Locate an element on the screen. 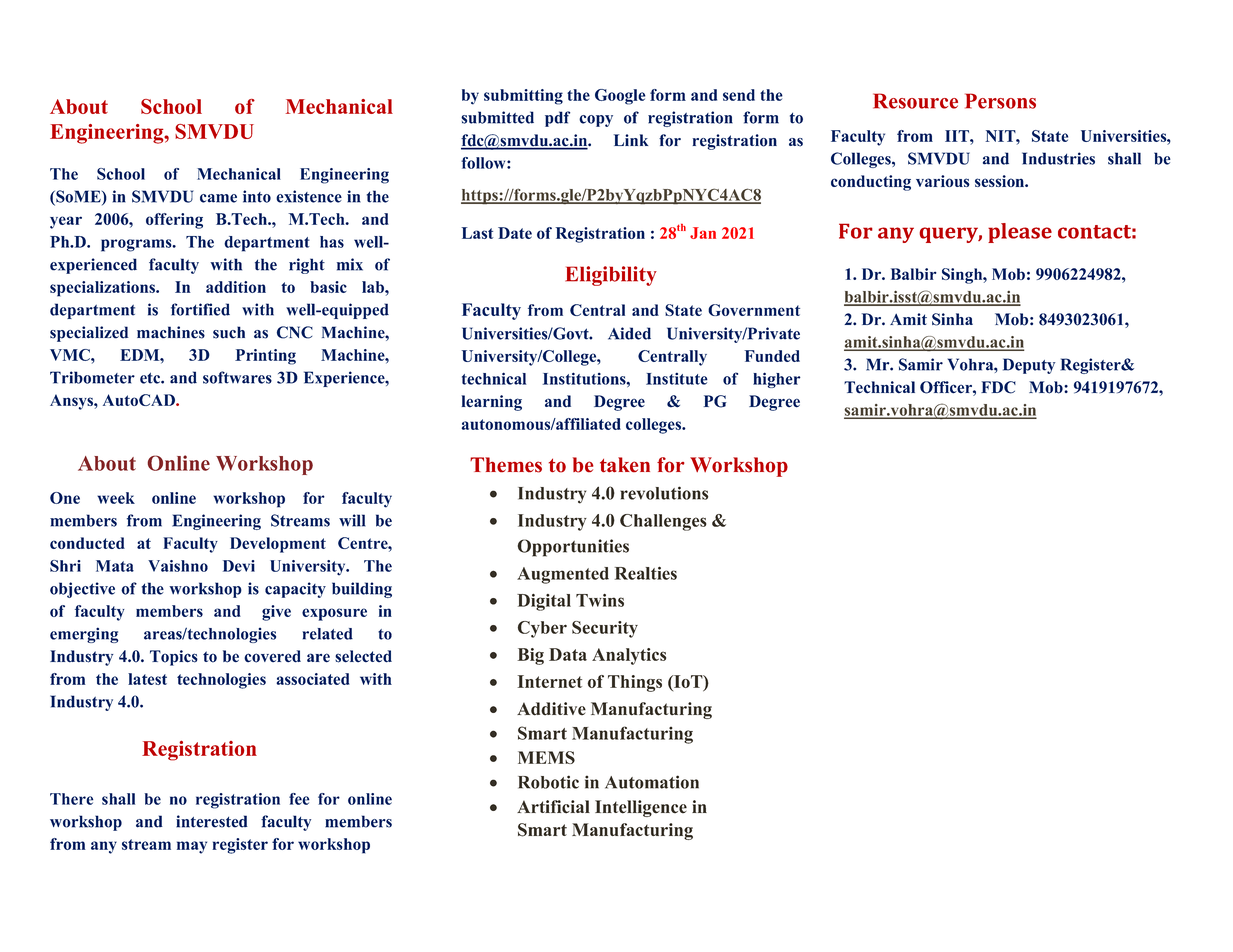  Artificial is located at coordinates (553, 807).
